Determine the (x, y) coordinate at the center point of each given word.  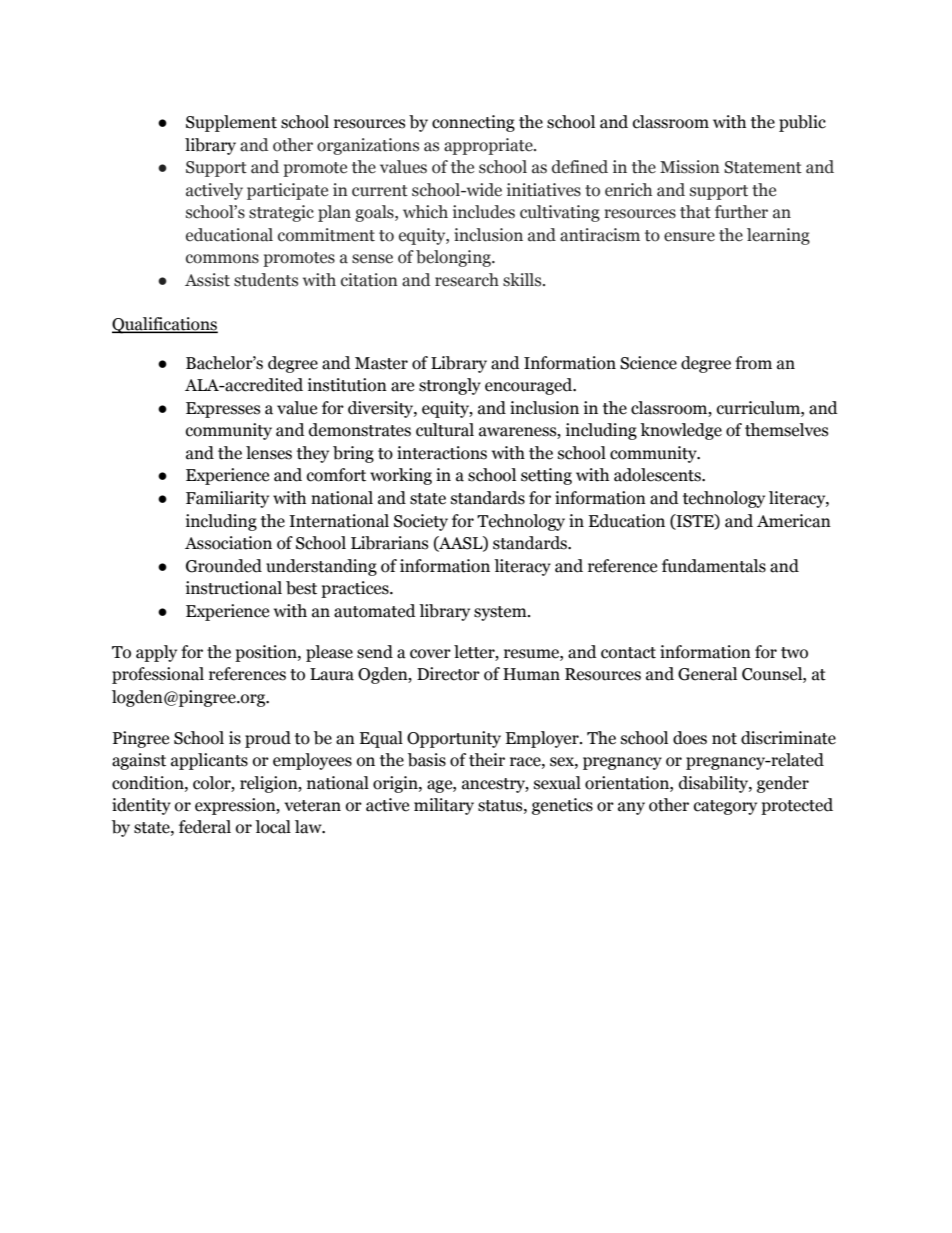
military (444, 806)
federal (205, 827)
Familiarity (227, 499)
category (725, 807)
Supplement (231, 123)
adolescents (658, 475)
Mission (690, 167)
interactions (442, 453)
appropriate (489, 146)
